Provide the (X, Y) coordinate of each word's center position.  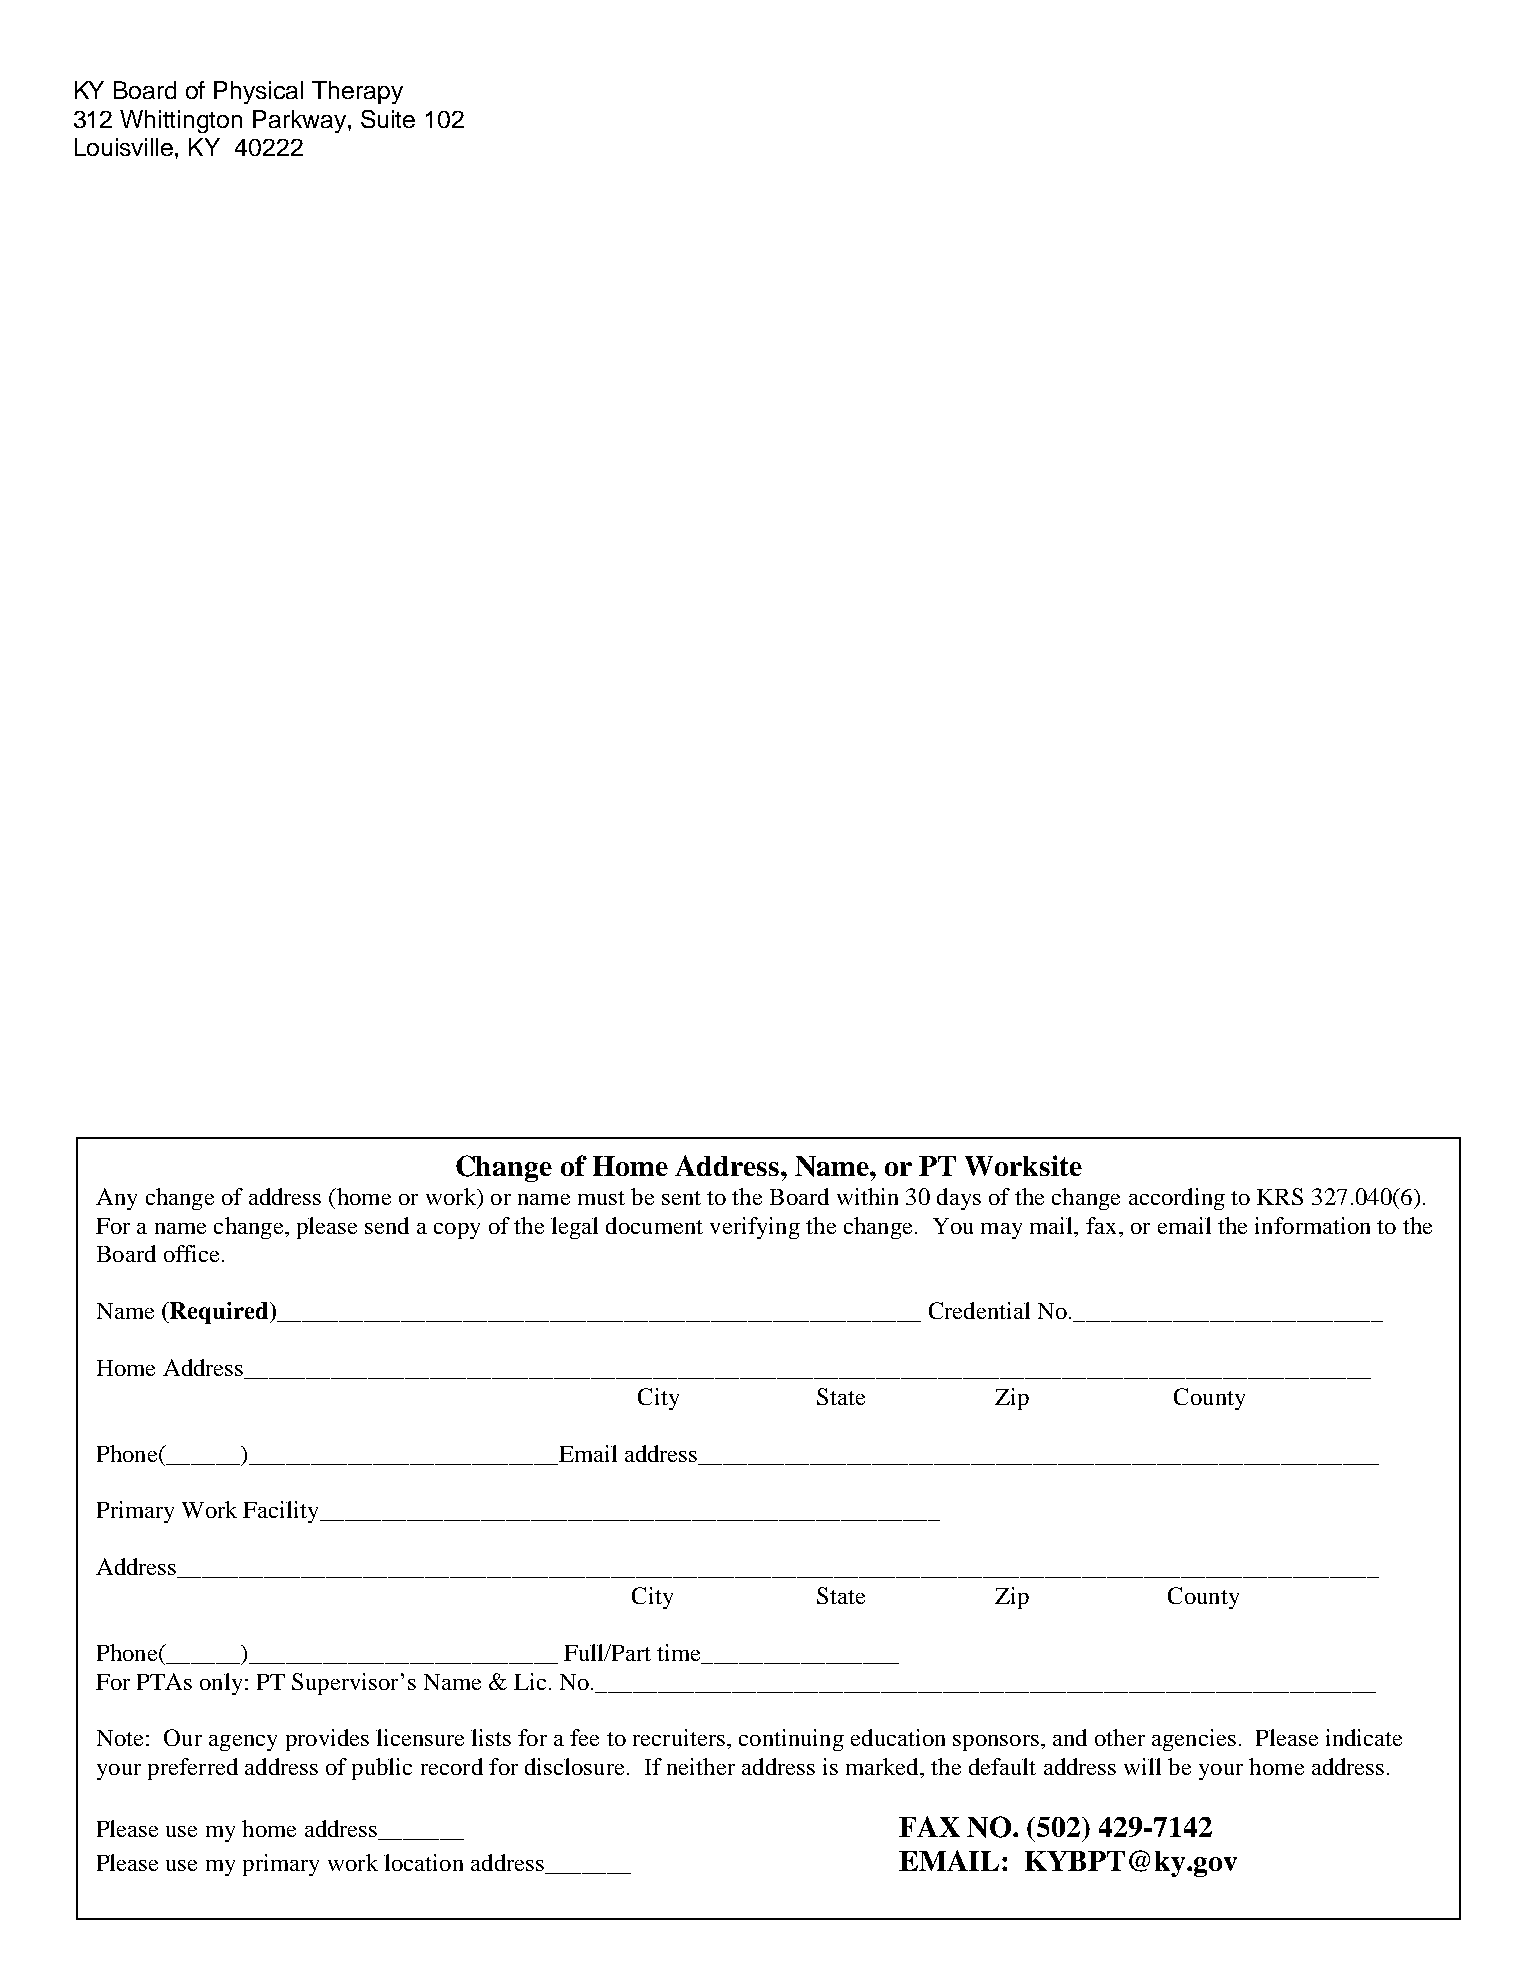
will (1142, 1766)
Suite (388, 119)
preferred (193, 1769)
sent (681, 1198)
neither (701, 1766)
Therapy (357, 92)
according (1177, 1199)
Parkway (301, 121)
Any (116, 1199)
